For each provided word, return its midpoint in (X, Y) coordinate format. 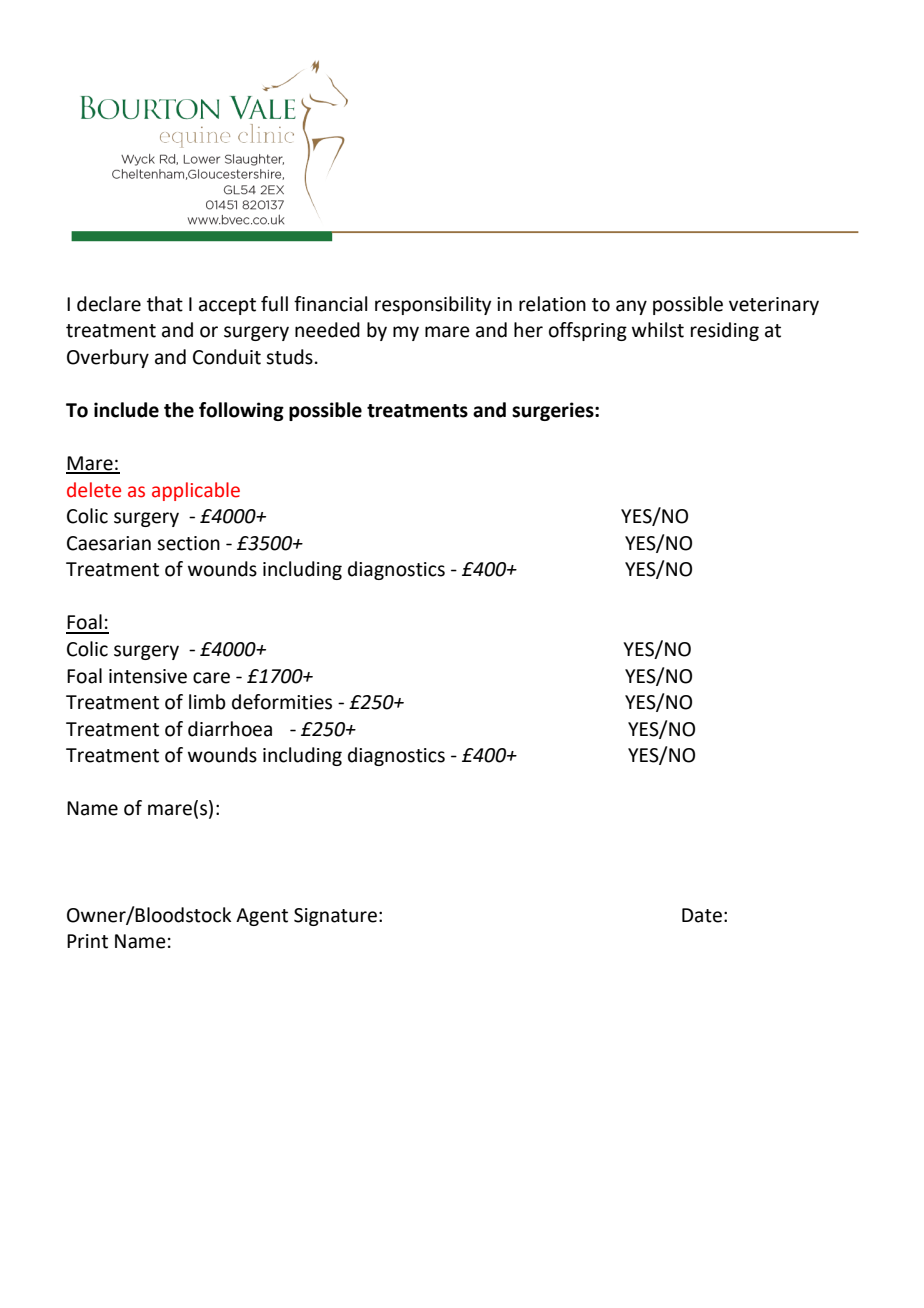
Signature (335, 917)
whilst (658, 330)
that (165, 304)
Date (702, 915)
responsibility (433, 305)
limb (207, 702)
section (188, 543)
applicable (196, 491)
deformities (282, 702)
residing (725, 331)
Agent (262, 917)
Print (87, 941)
